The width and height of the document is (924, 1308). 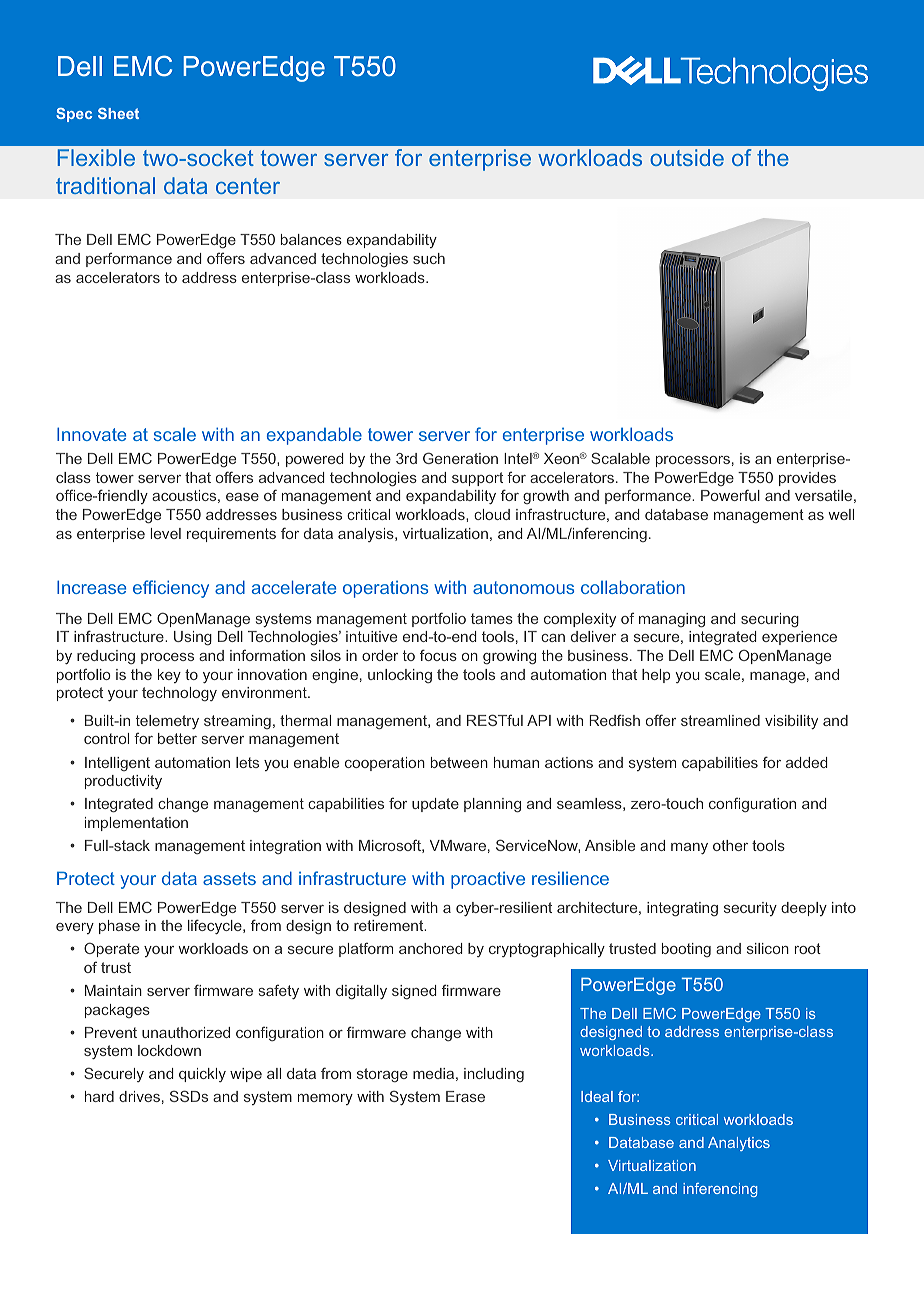 What do you see at coordinates (139, 1096) in the document?
I see `drives` at bounding box center [139, 1096].
